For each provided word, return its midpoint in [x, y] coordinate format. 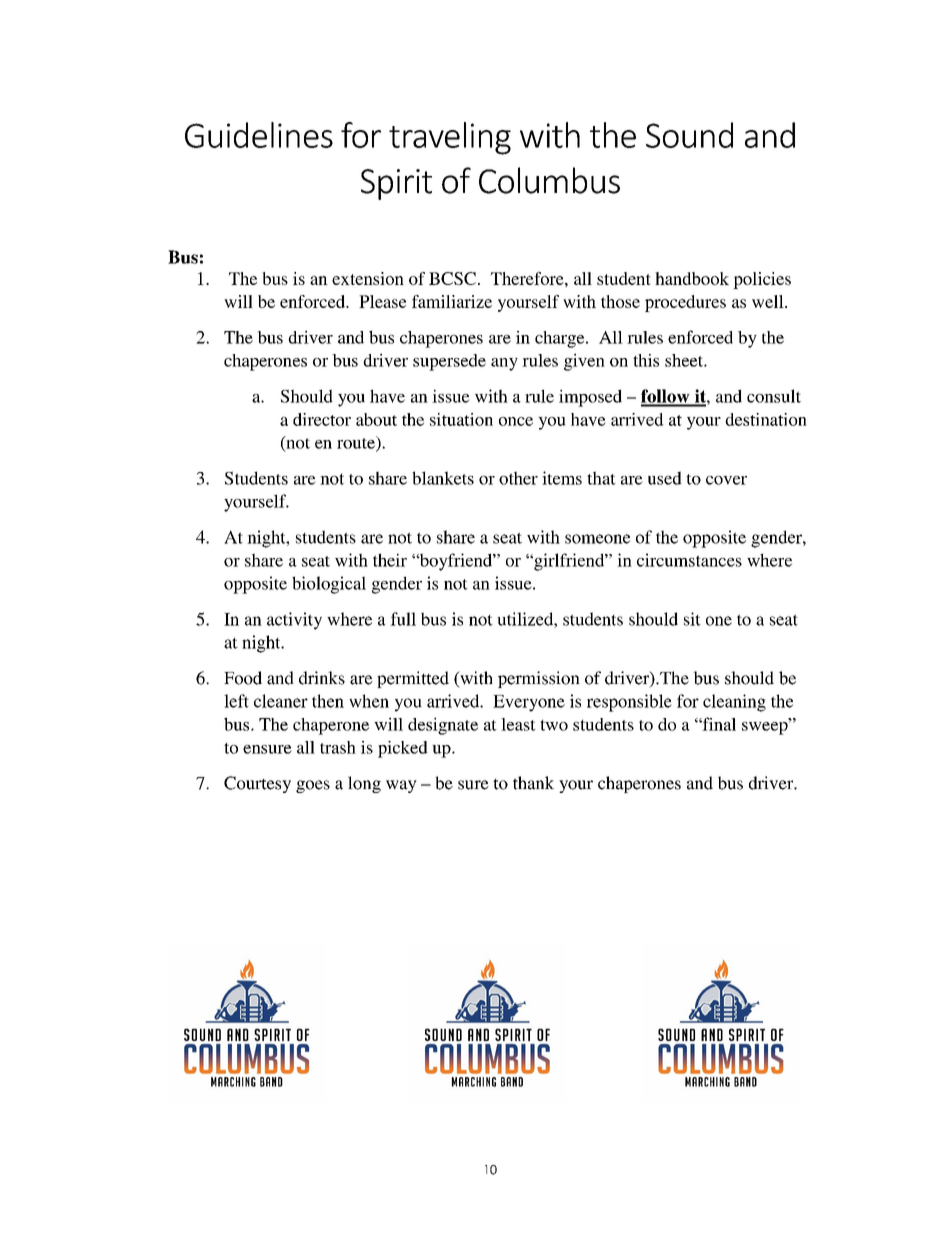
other [518, 478]
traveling [450, 138]
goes [313, 786]
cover [726, 480]
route [357, 443]
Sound [689, 135]
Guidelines [259, 135]
